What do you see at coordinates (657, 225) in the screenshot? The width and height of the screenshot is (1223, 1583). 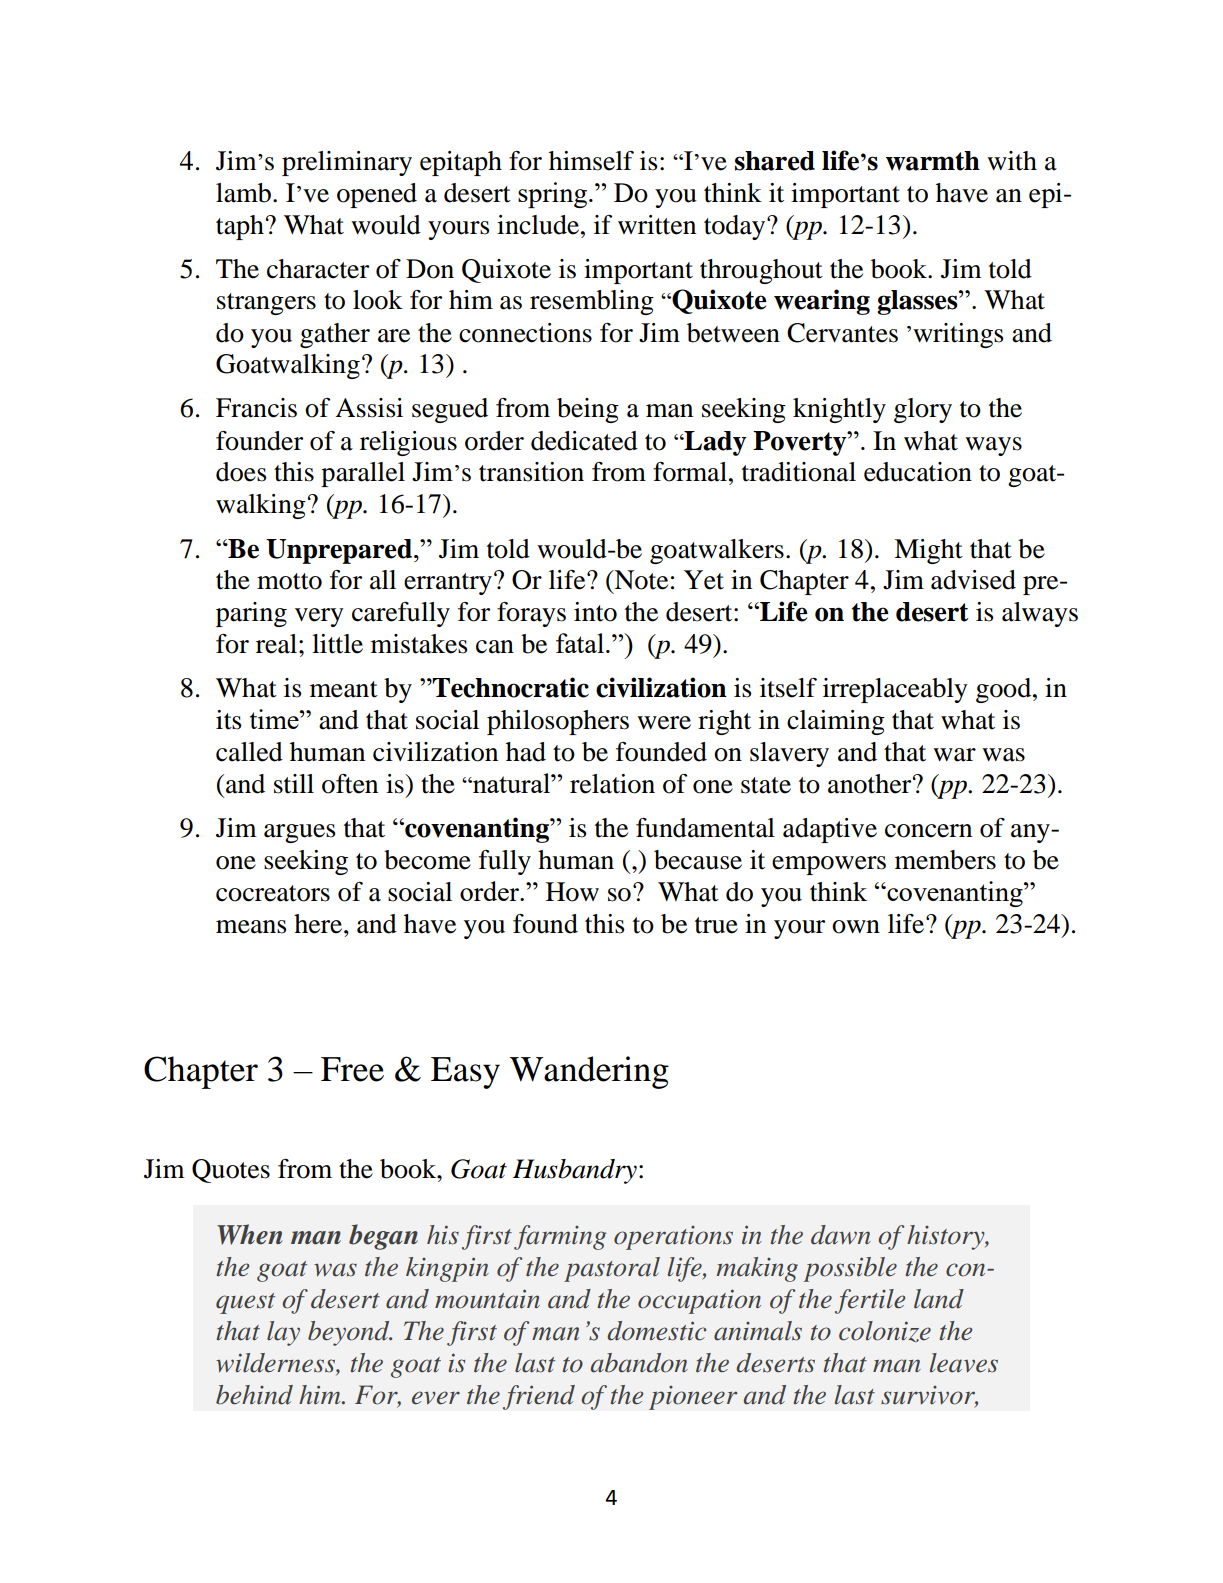 I see `written` at bounding box center [657, 225].
